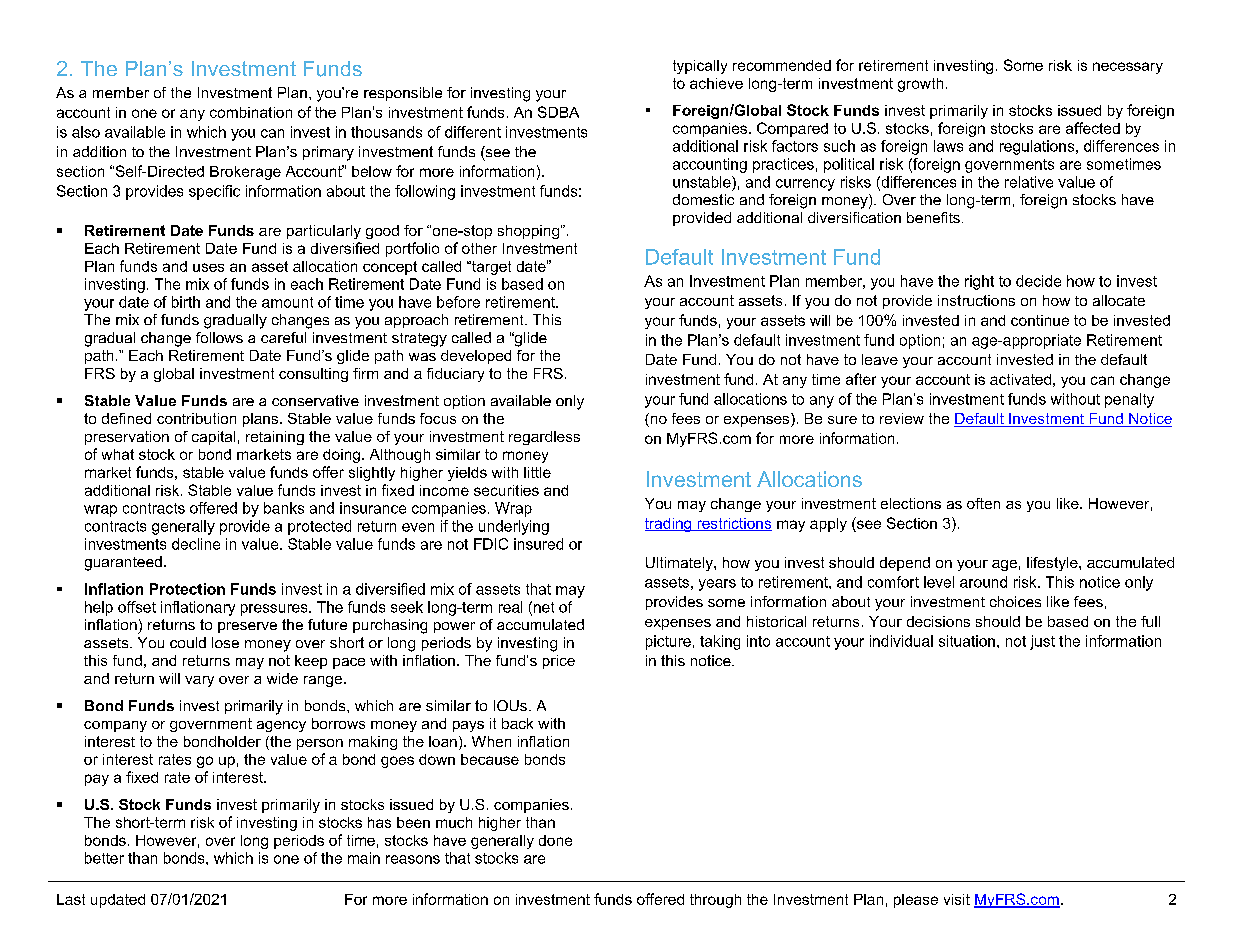 The image size is (1233, 952). Describe the element at coordinates (555, 840) in the screenshot. I see `done` at that location.
